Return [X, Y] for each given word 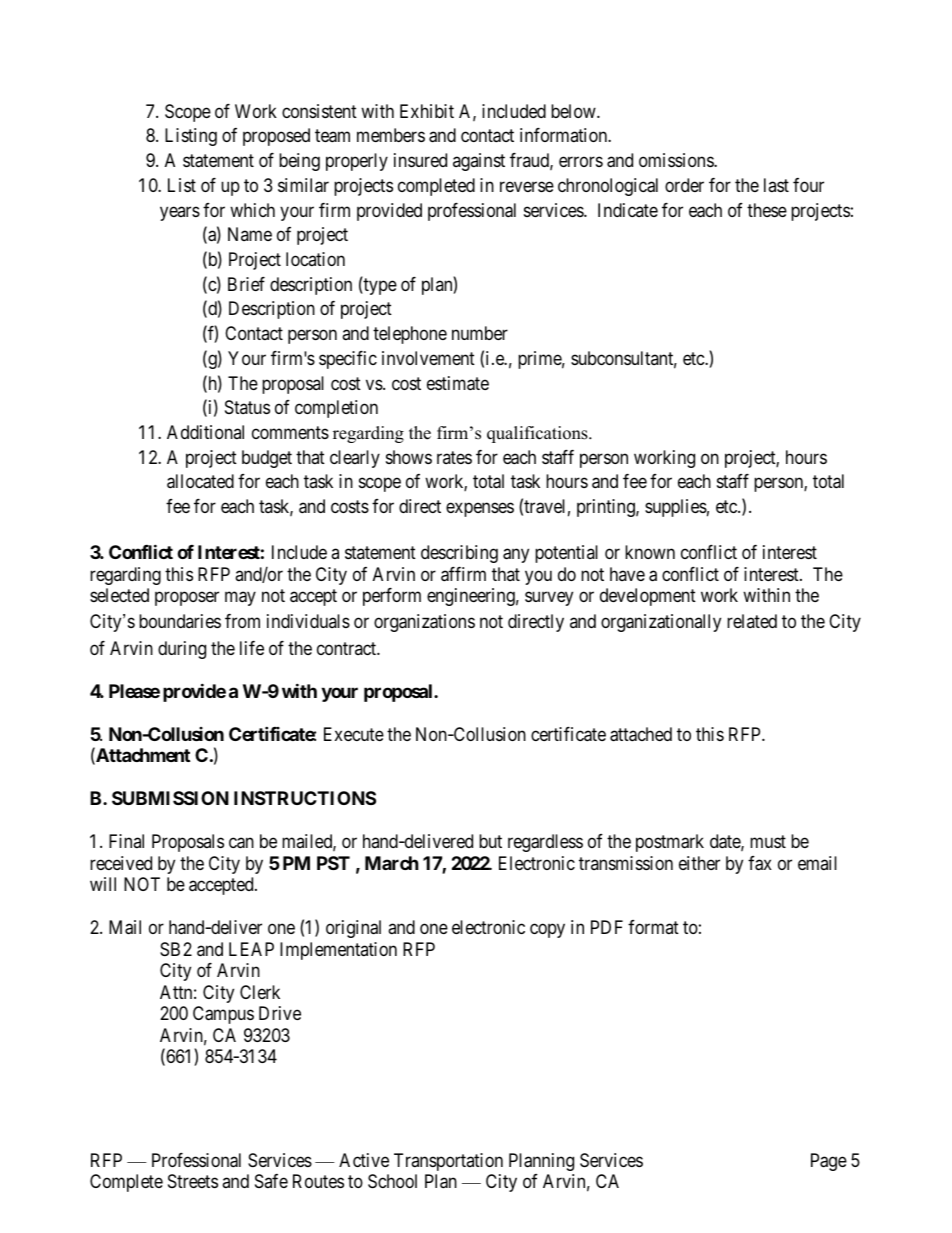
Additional [205, 432]
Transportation [448, 1162]
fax [760, 863]
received [121, 863]
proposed [276, 137]
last [776, 185]
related [752, 621]
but [490, 841]
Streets [193, 1181]
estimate [458, 383]
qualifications [538, 434]
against [479, 162]
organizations [424, 623]
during [182, 650]
